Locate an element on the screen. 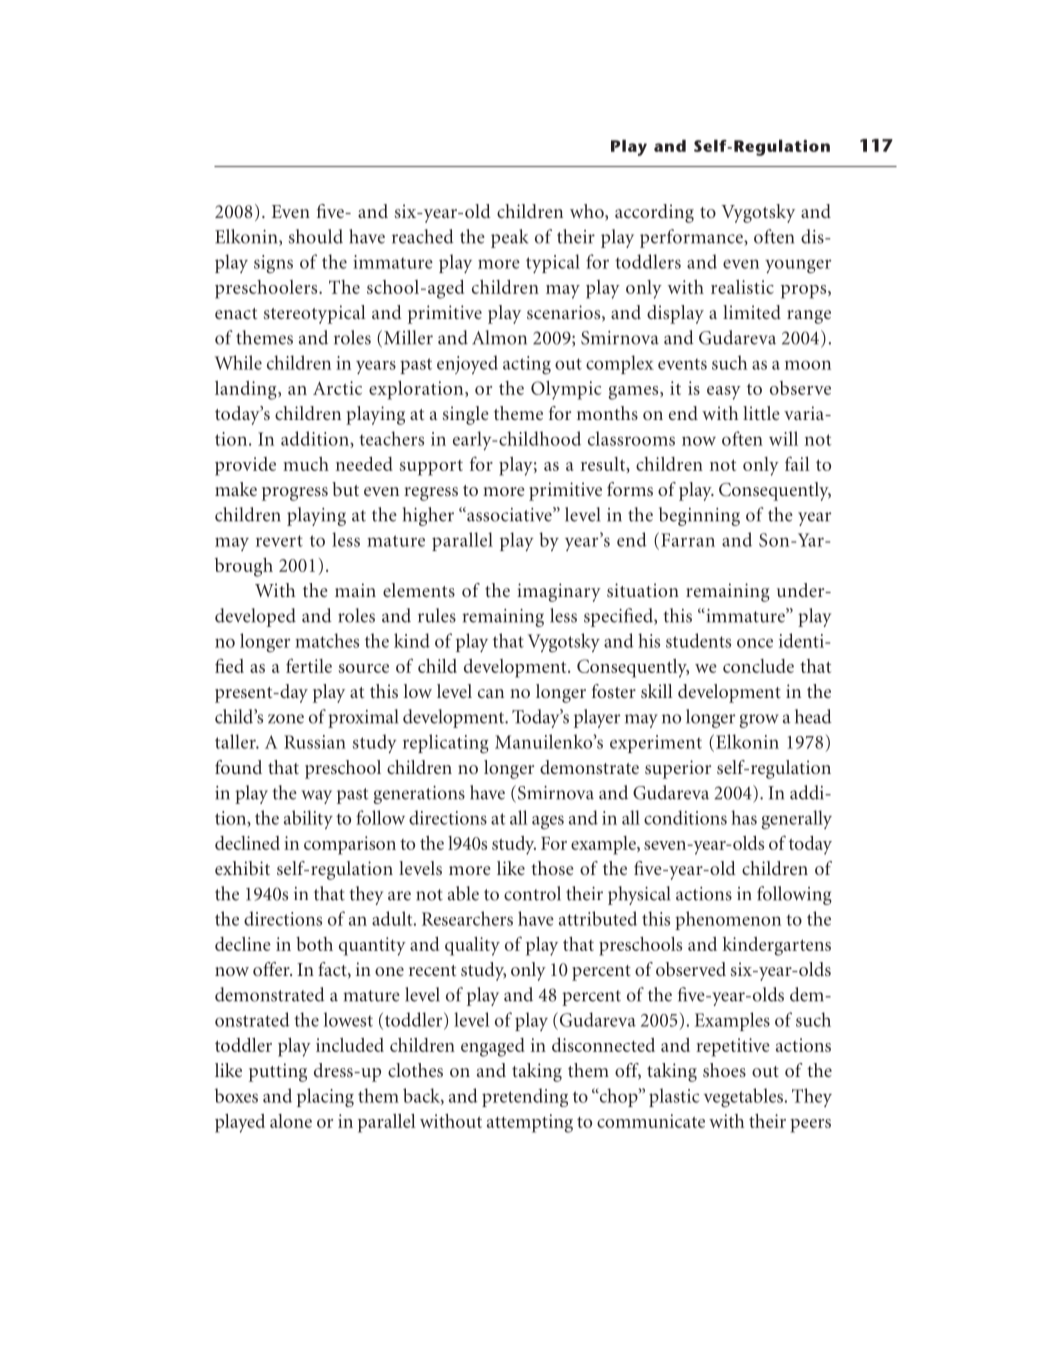 Image resolution: width=1044 pixels, height=1351 pixels. pretending is located at coordinates (525, 1097).
